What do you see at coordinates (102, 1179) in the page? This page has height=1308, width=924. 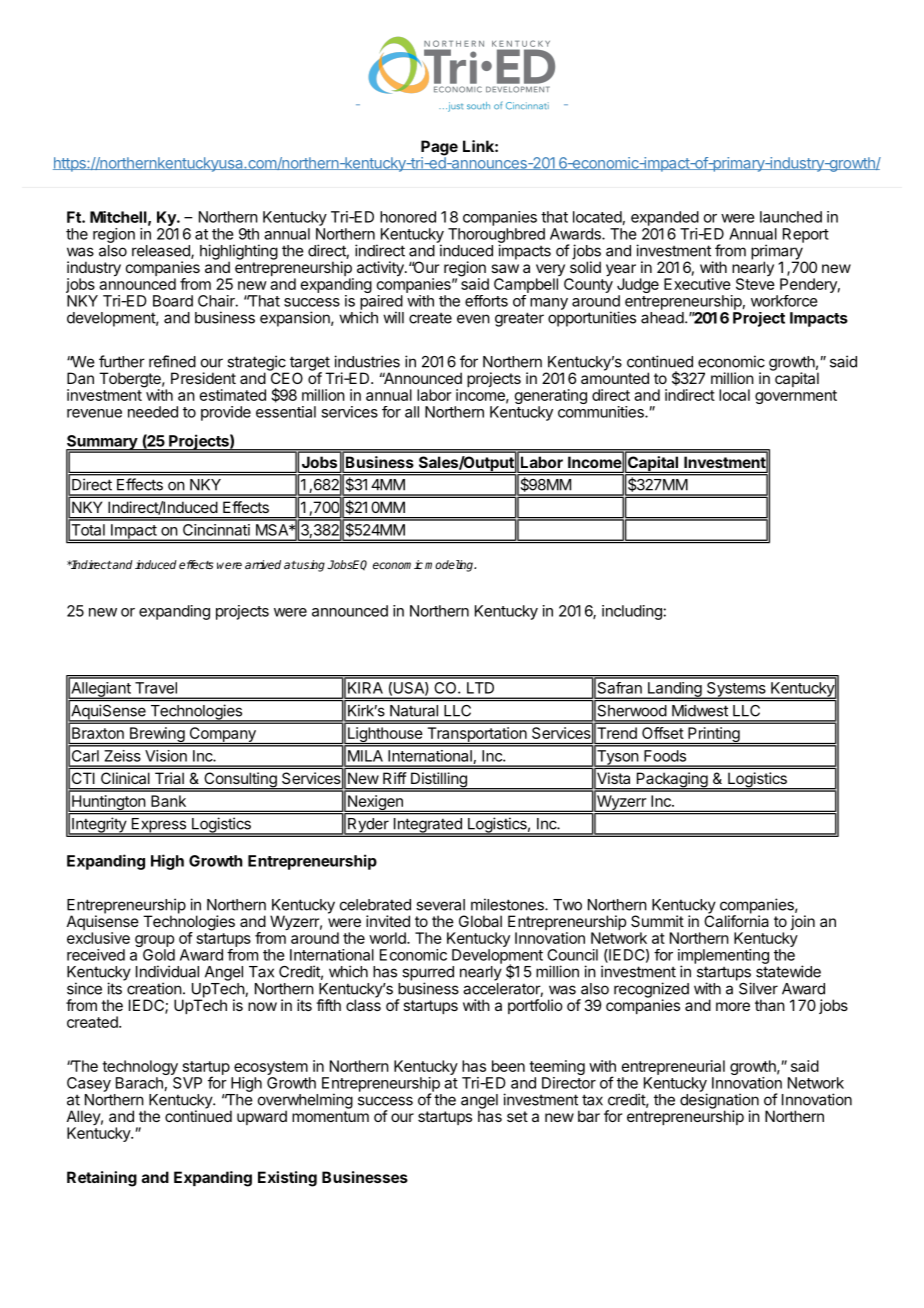 I see `Retaining` at bounding box center [102, 1179].
